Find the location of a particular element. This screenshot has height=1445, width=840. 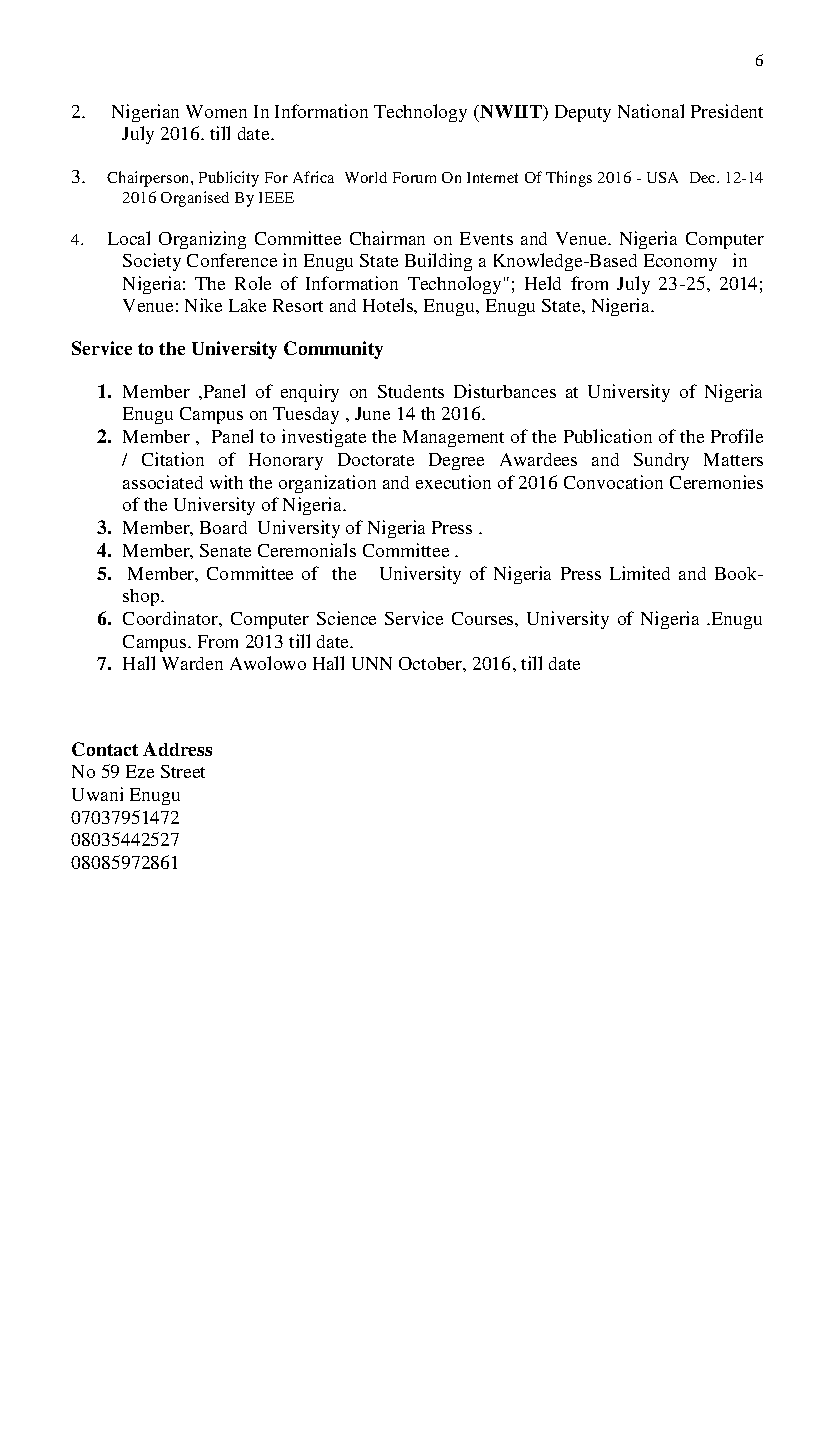

Management is located at coordinates (453, 438).
